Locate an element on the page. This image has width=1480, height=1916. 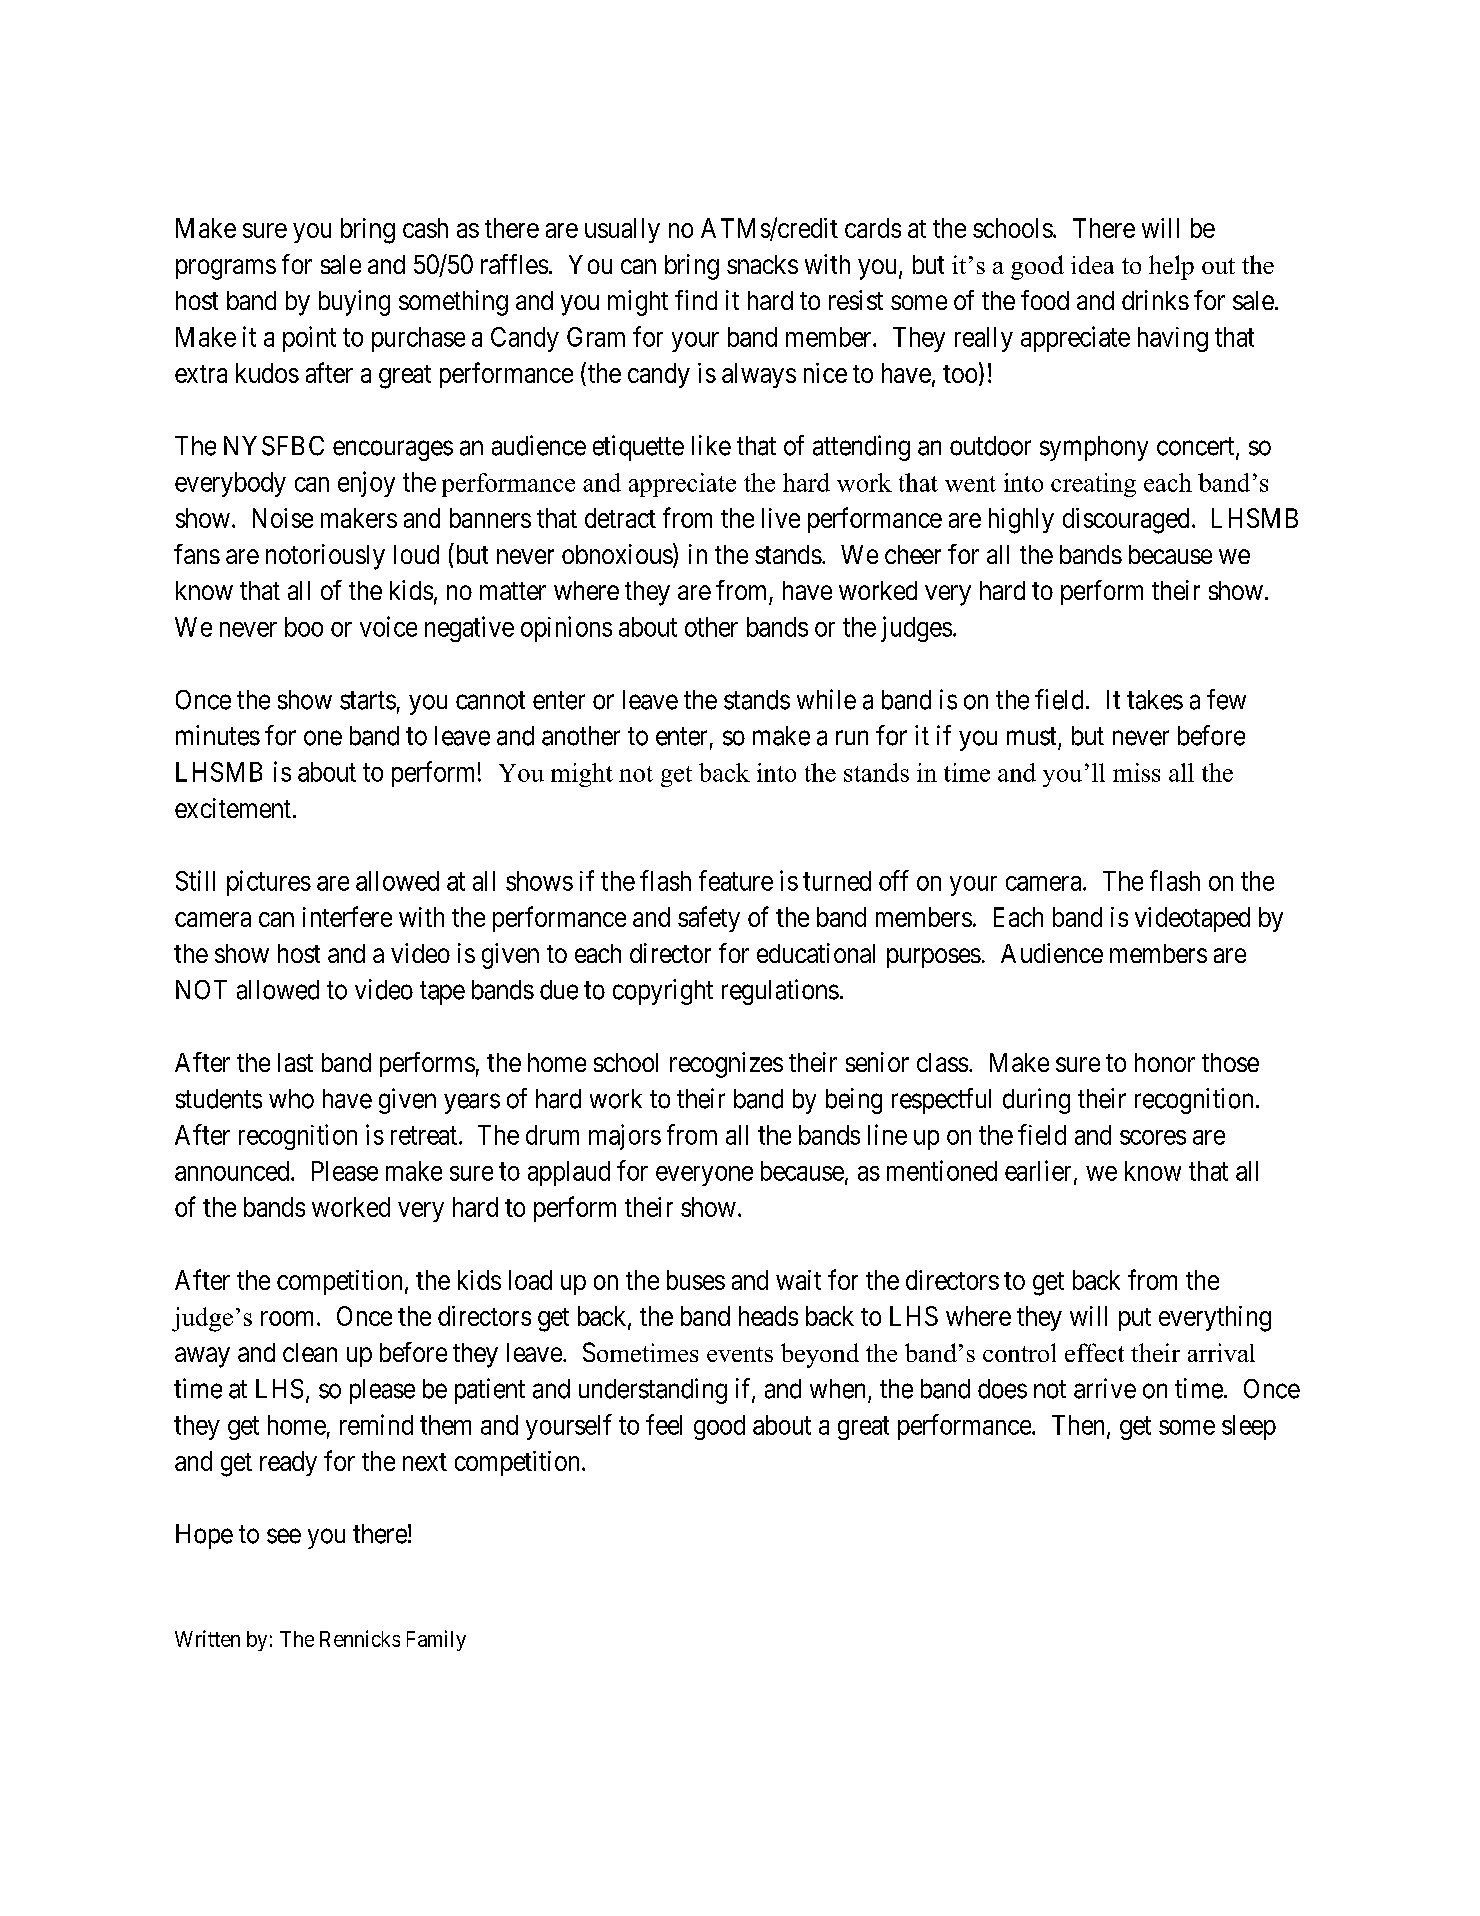
find is located at coordinates (696, 300).
